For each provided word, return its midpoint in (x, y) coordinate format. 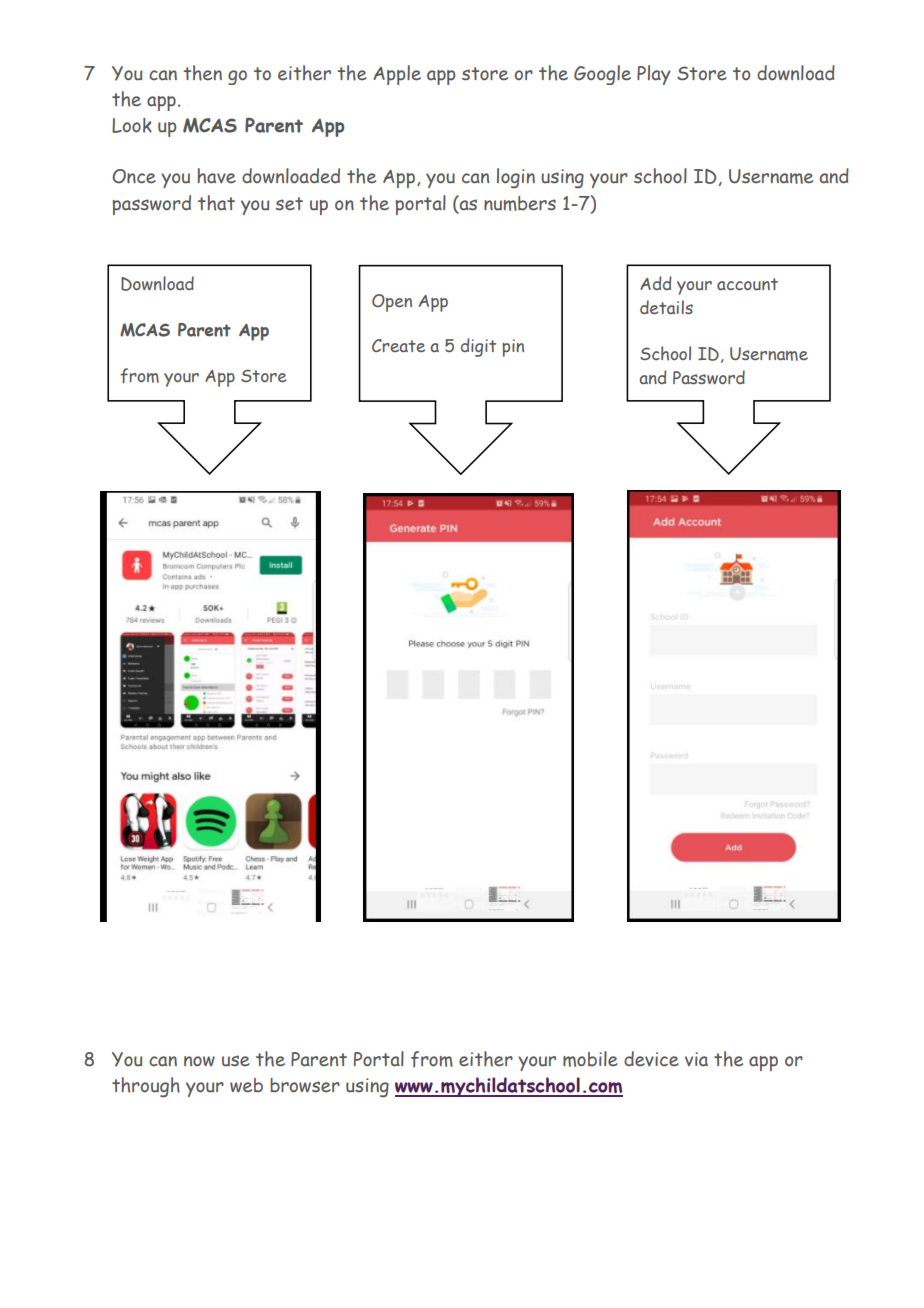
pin (513, 348)
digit (478, 347)
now (199, 1061)
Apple (397, 75)
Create (398, 345)
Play (654, 75)
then (202, 73)
